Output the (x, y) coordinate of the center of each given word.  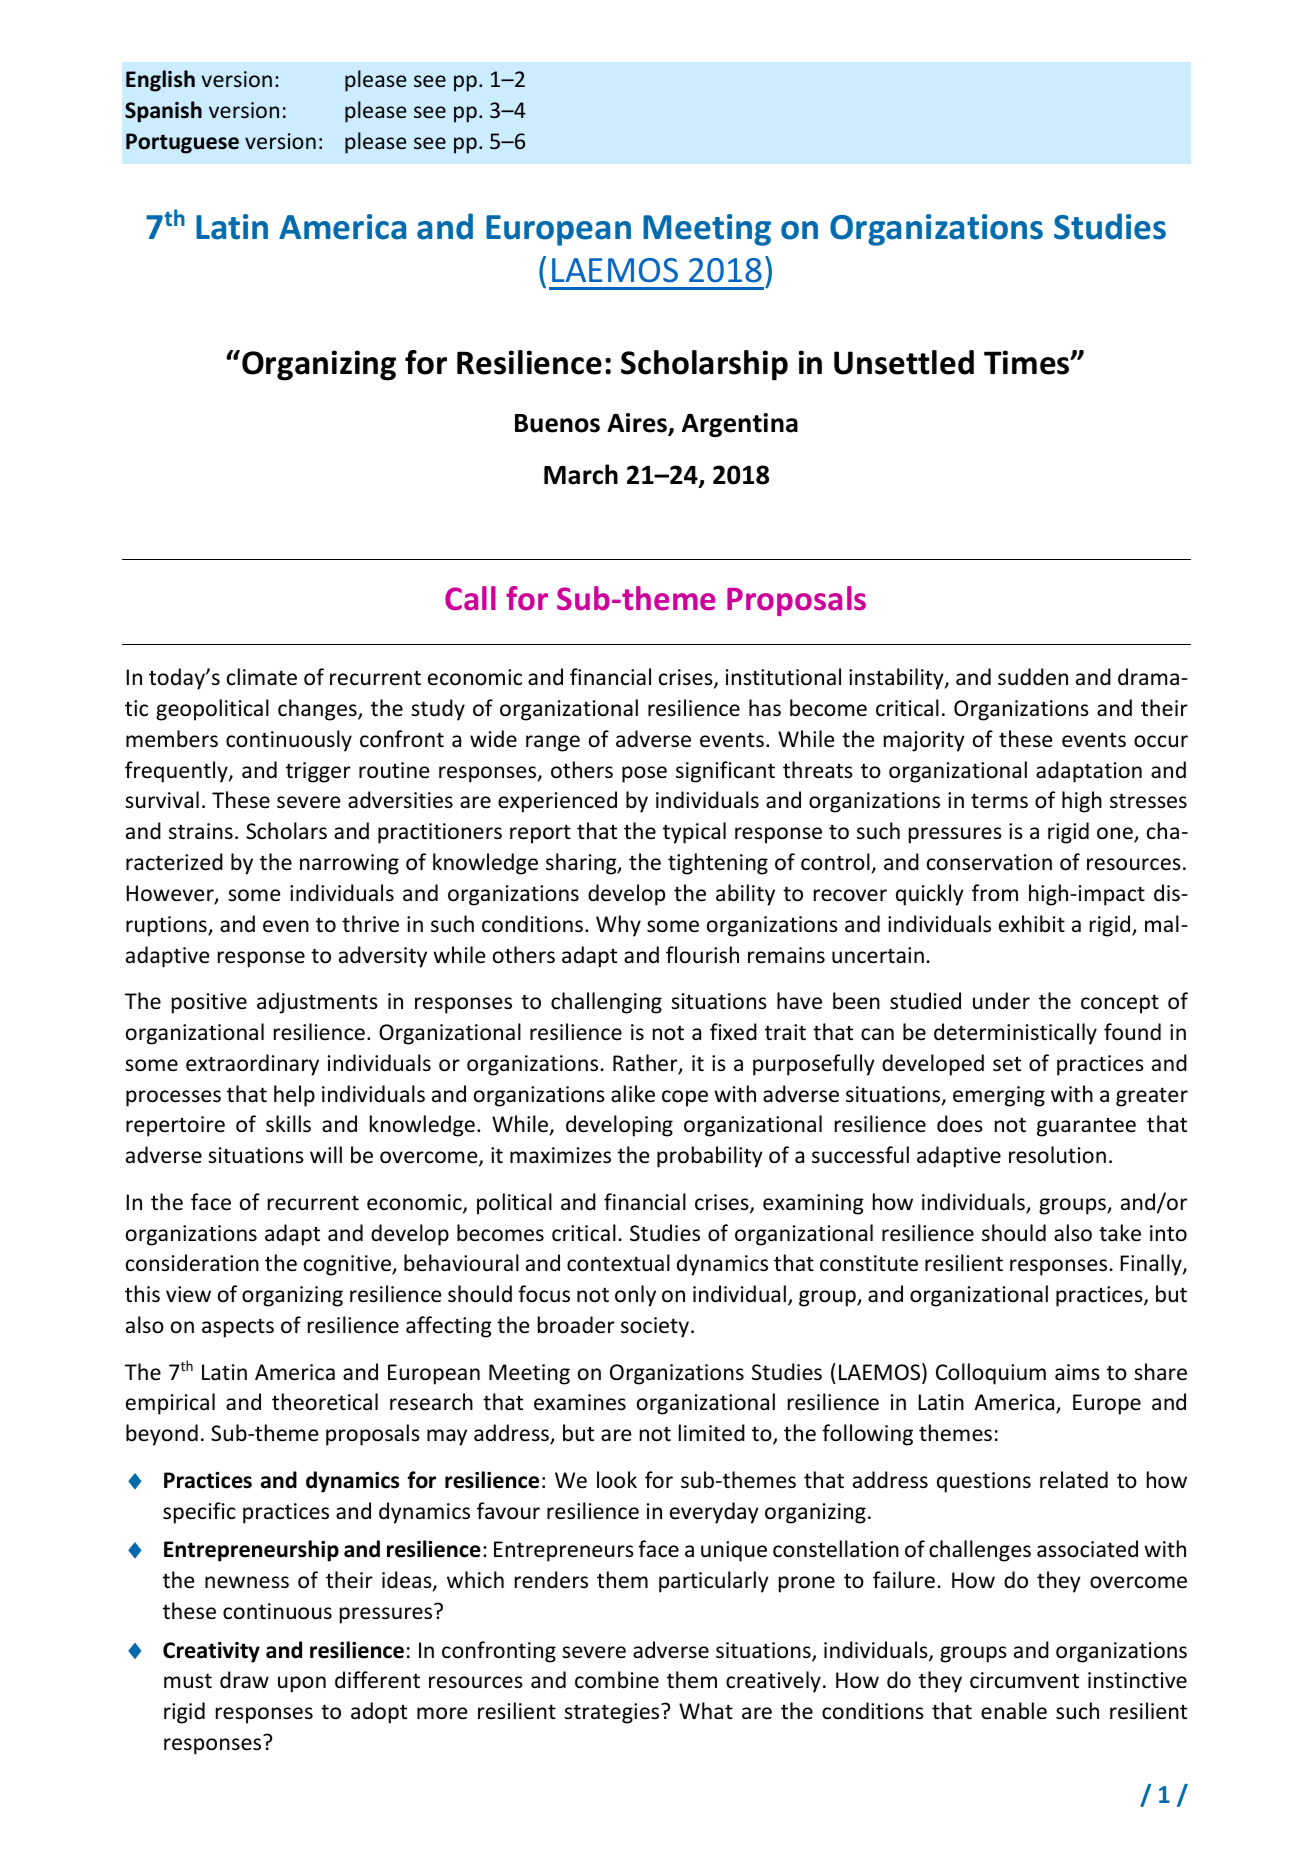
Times (1028, 362)
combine (617, 1680)
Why (618, 926)
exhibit (1032, 924)
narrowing (349, 864)
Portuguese (182, 143)
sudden (1033, 677)
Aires (638, 424)
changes (318, 710)
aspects (238, 1328)
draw (244, 1679)
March (581, 474)
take (1120, 1233)
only (635, 1296)
